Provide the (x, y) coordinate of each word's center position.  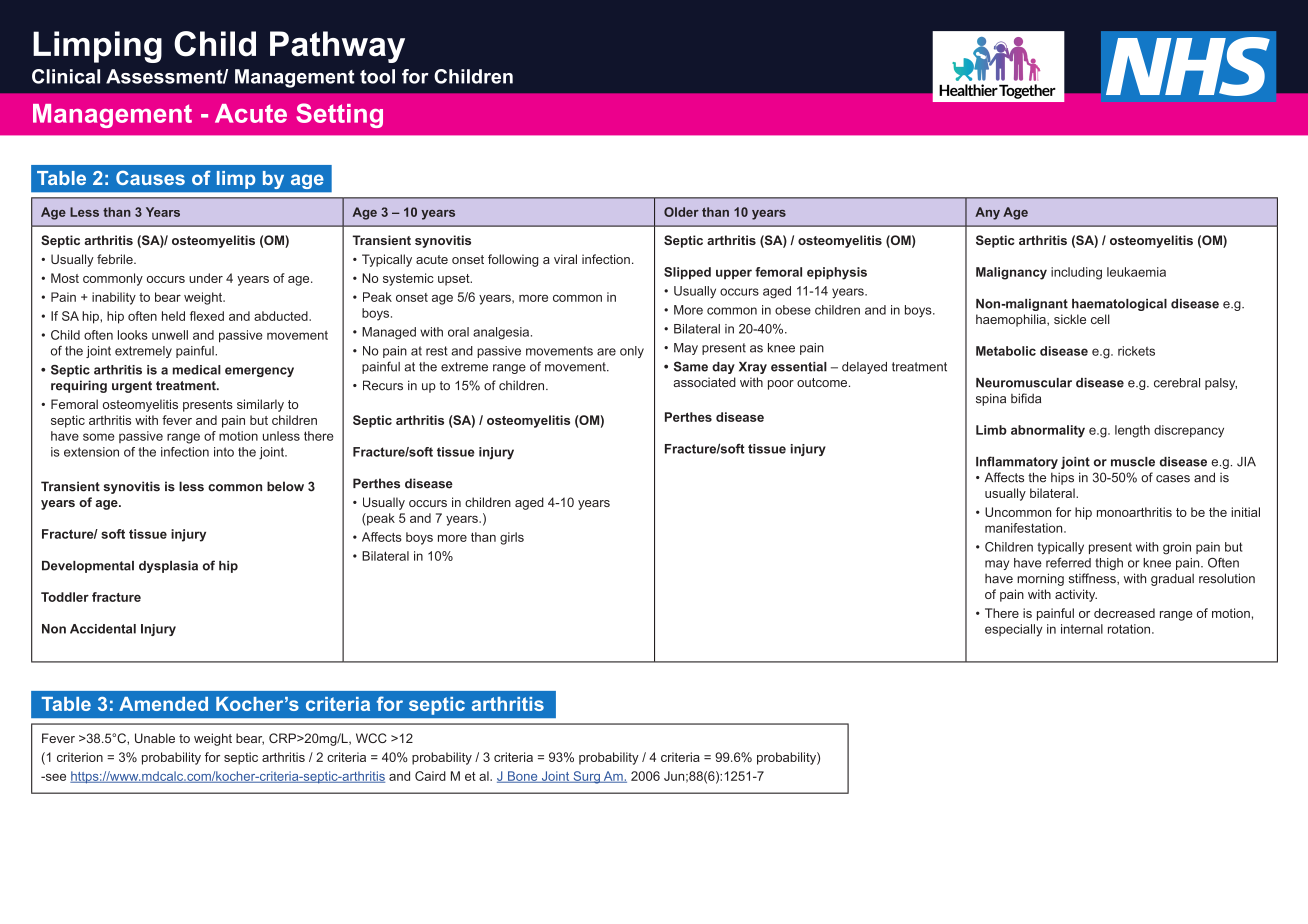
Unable (155, 738)
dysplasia (168, 567)
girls (512, 538)
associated (704, 382)
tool (377, 76)
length (1132, 431)
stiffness (1093, 579)
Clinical (66, 76)
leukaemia (1136, 272)
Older (681, 212)
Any (987, 213)
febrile (116, 259)
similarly (260, 405)
